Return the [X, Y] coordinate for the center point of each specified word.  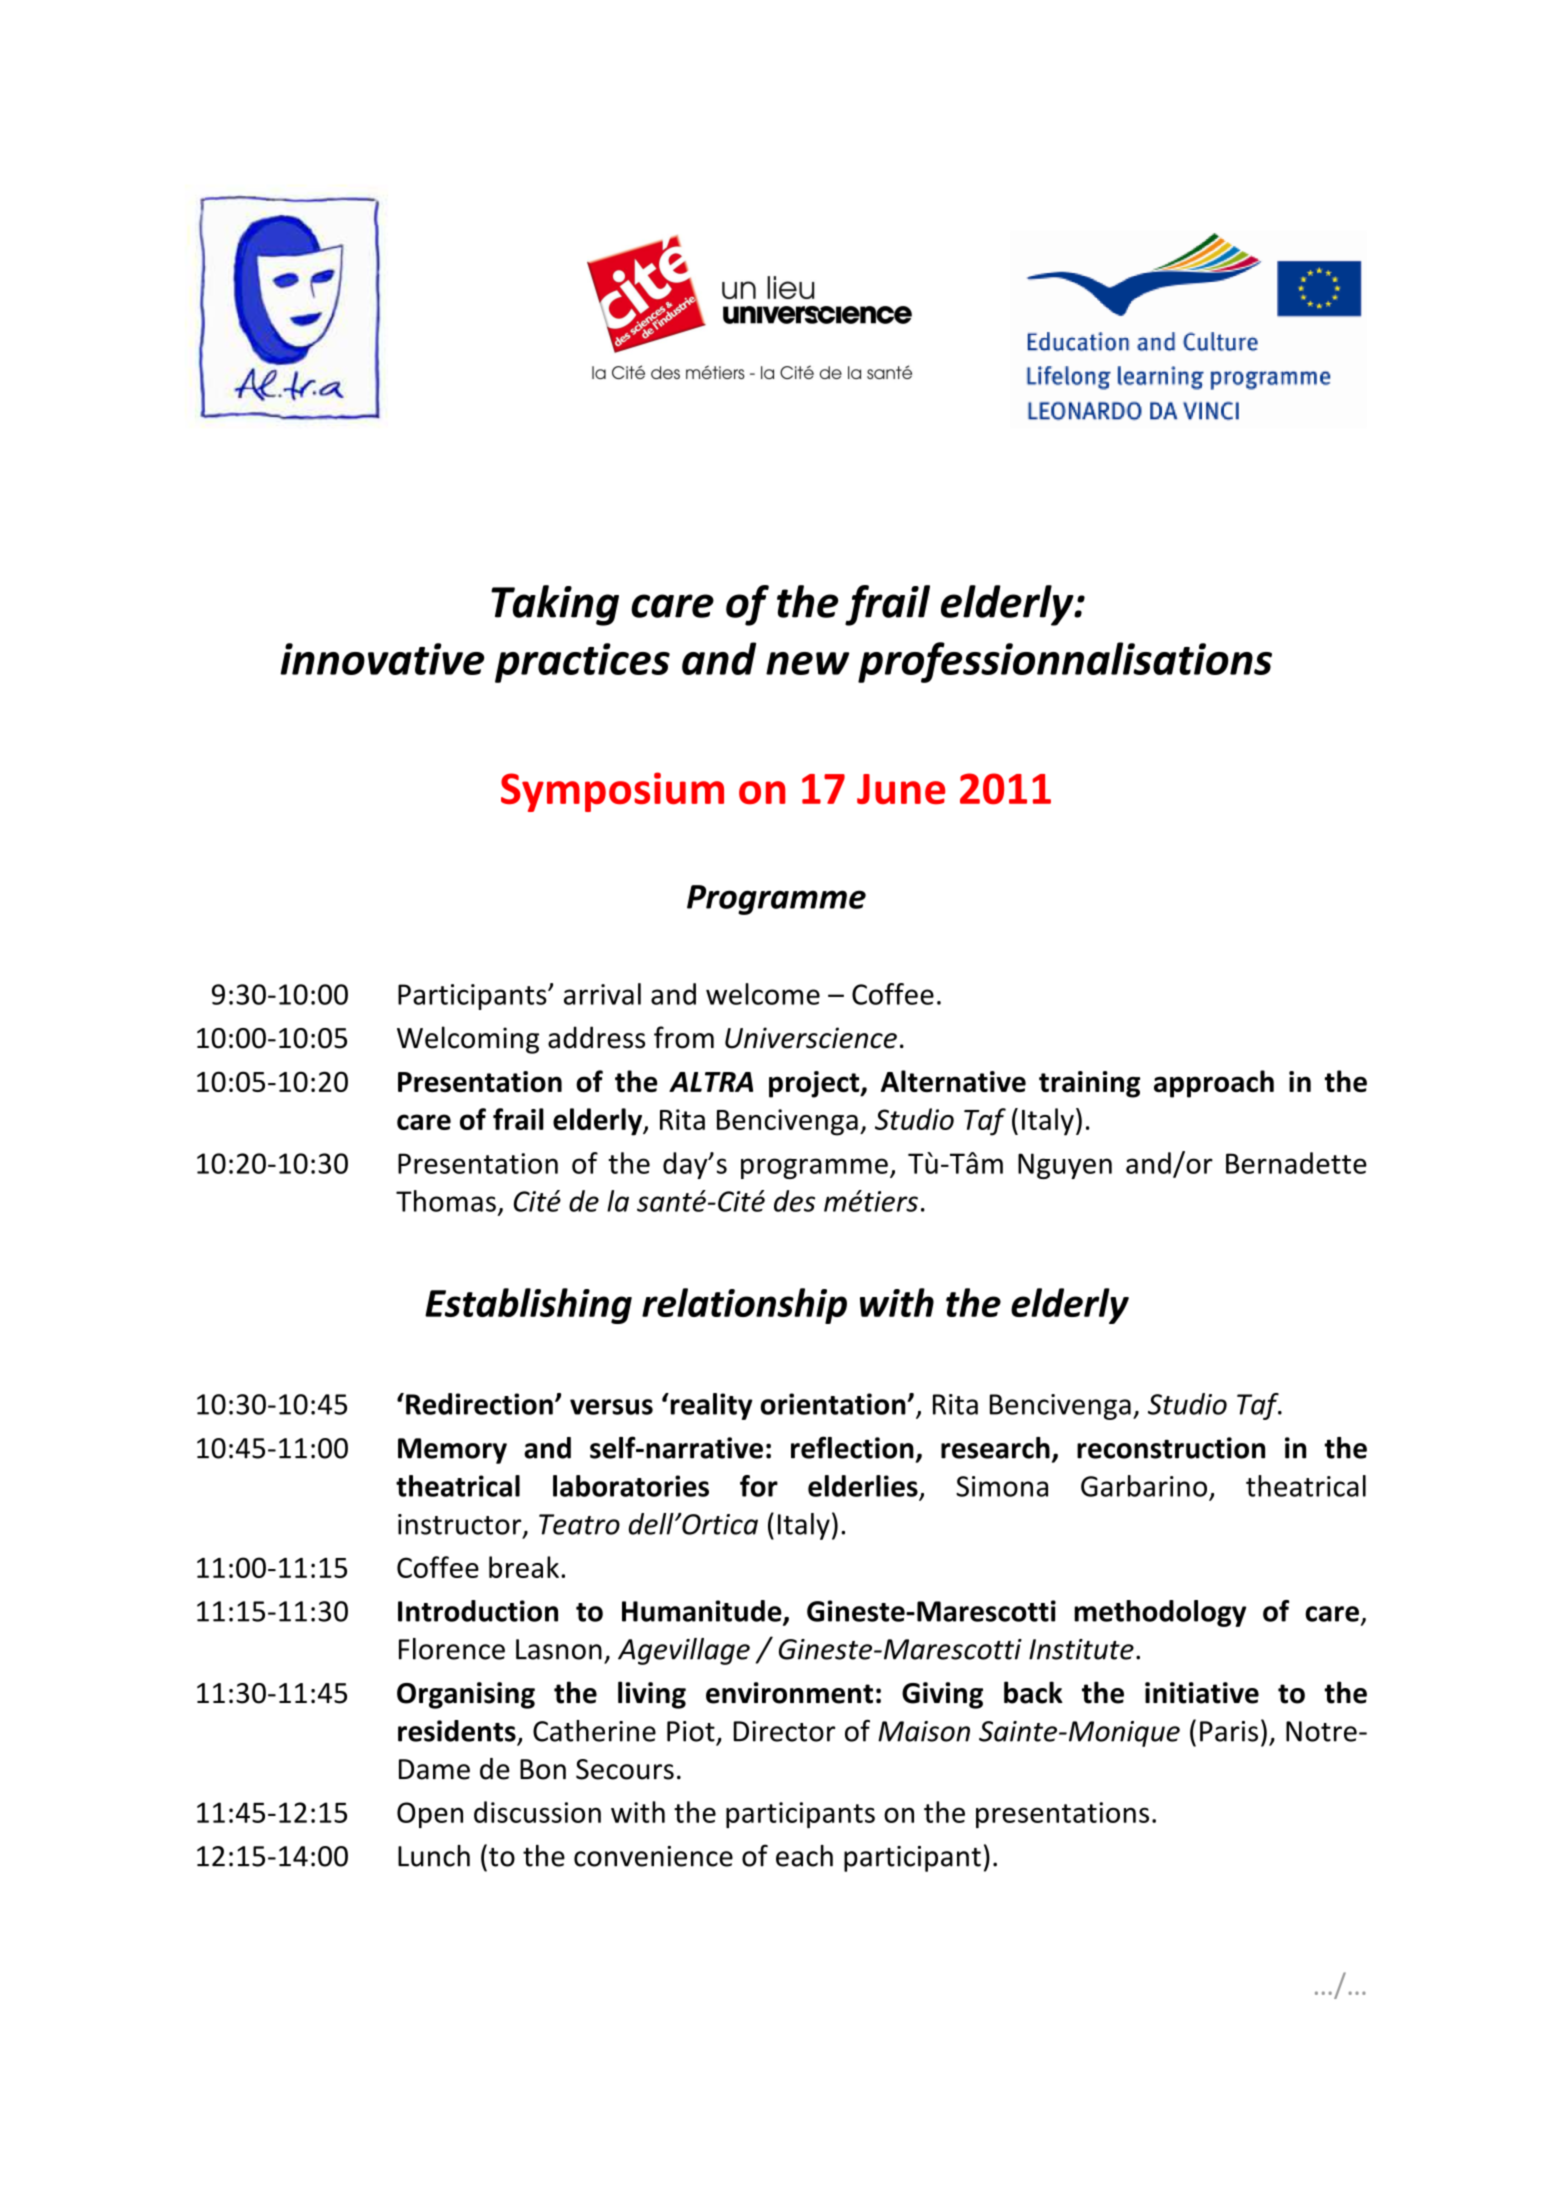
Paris [1229, 1731]
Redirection [479, 1404]
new [807, 663]
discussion [537, 1812]
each [804, 1856]
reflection [852, 1447]
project [815, 1084]
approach [1214, 1084]
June [901, 789]
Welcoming [468, 1040]
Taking [555, 605]
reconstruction [1171, 1448]
